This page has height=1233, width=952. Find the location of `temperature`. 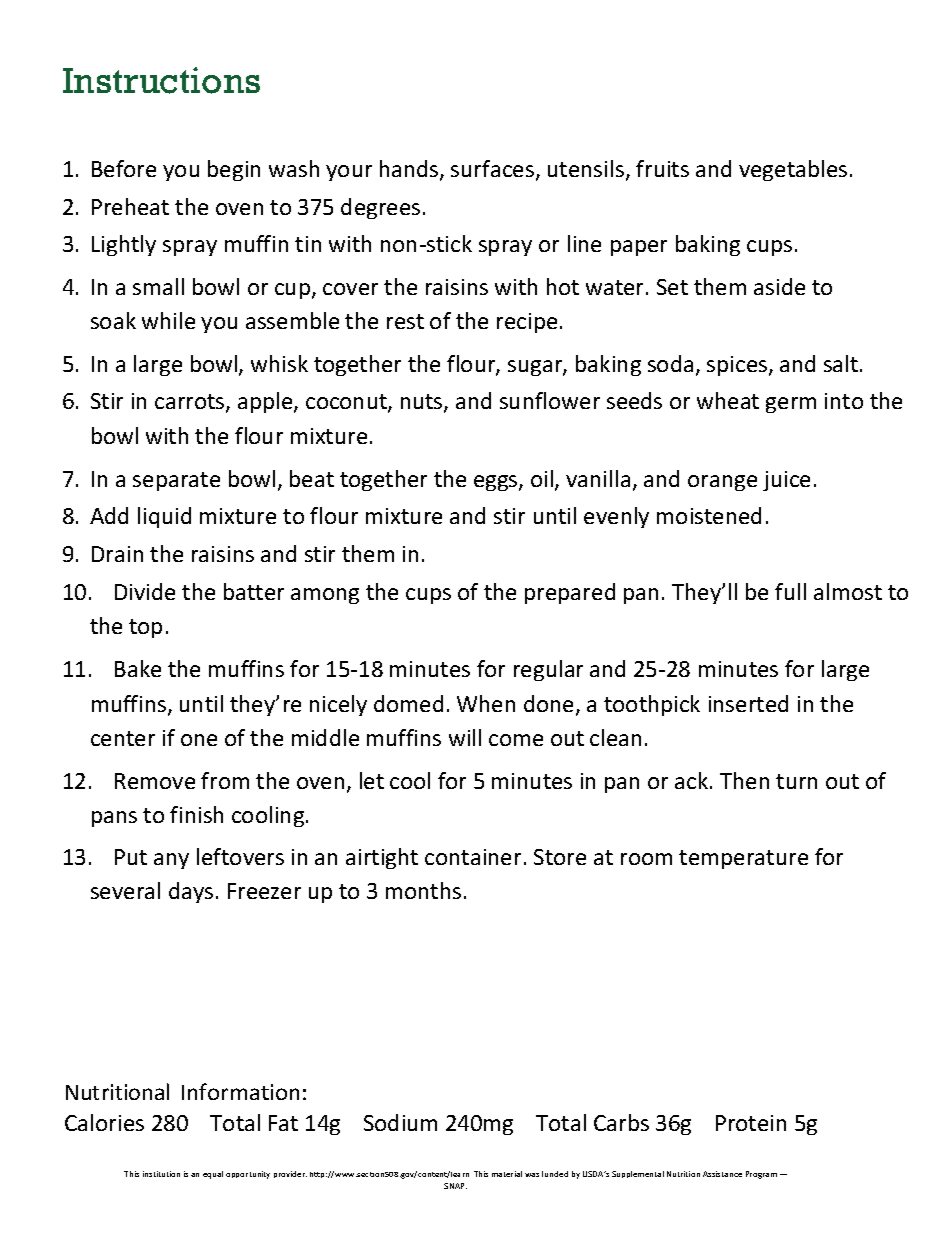

temperature is located at coordinates (743, 859).
